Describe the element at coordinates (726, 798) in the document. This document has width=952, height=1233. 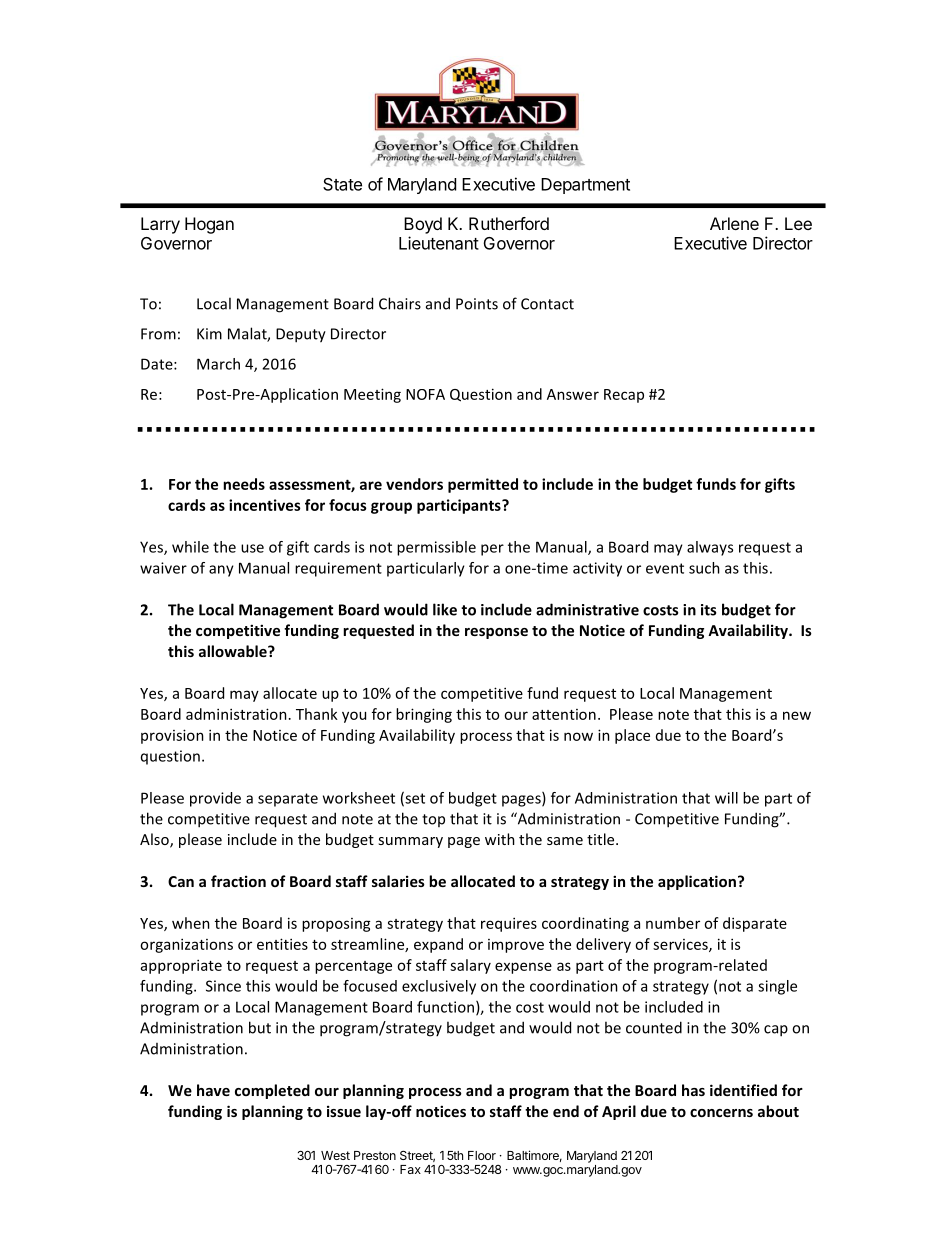
I see `will` at that location.
